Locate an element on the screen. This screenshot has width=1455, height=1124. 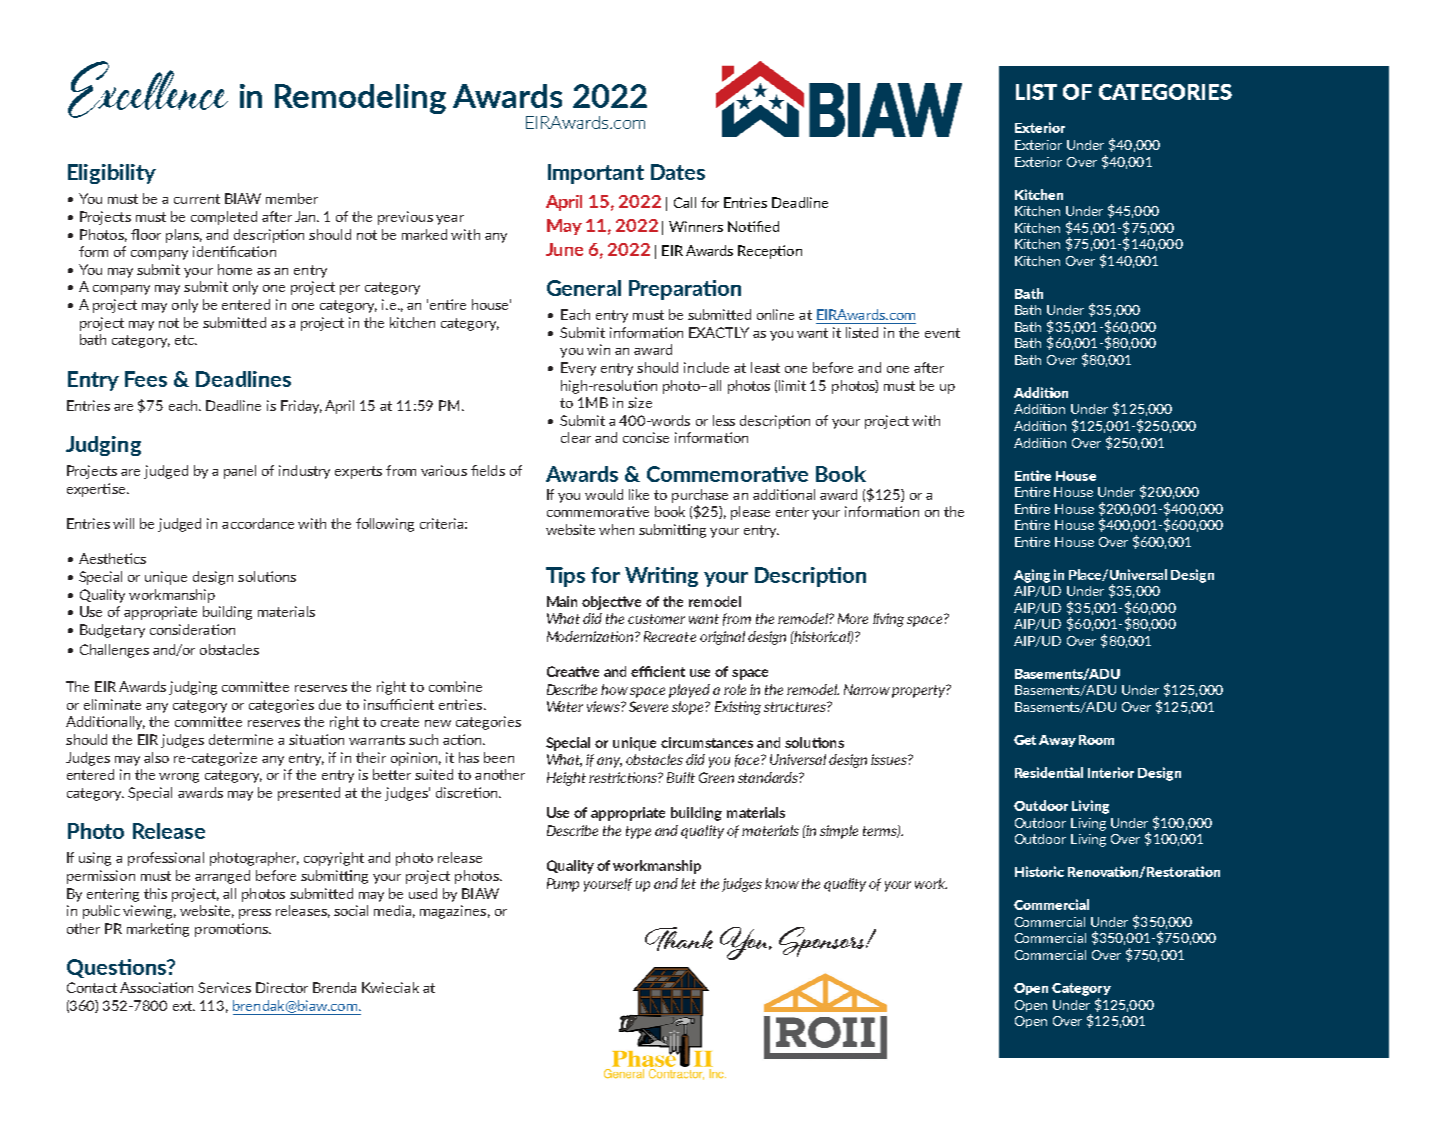
Important is located at coordinates (596, 174).
